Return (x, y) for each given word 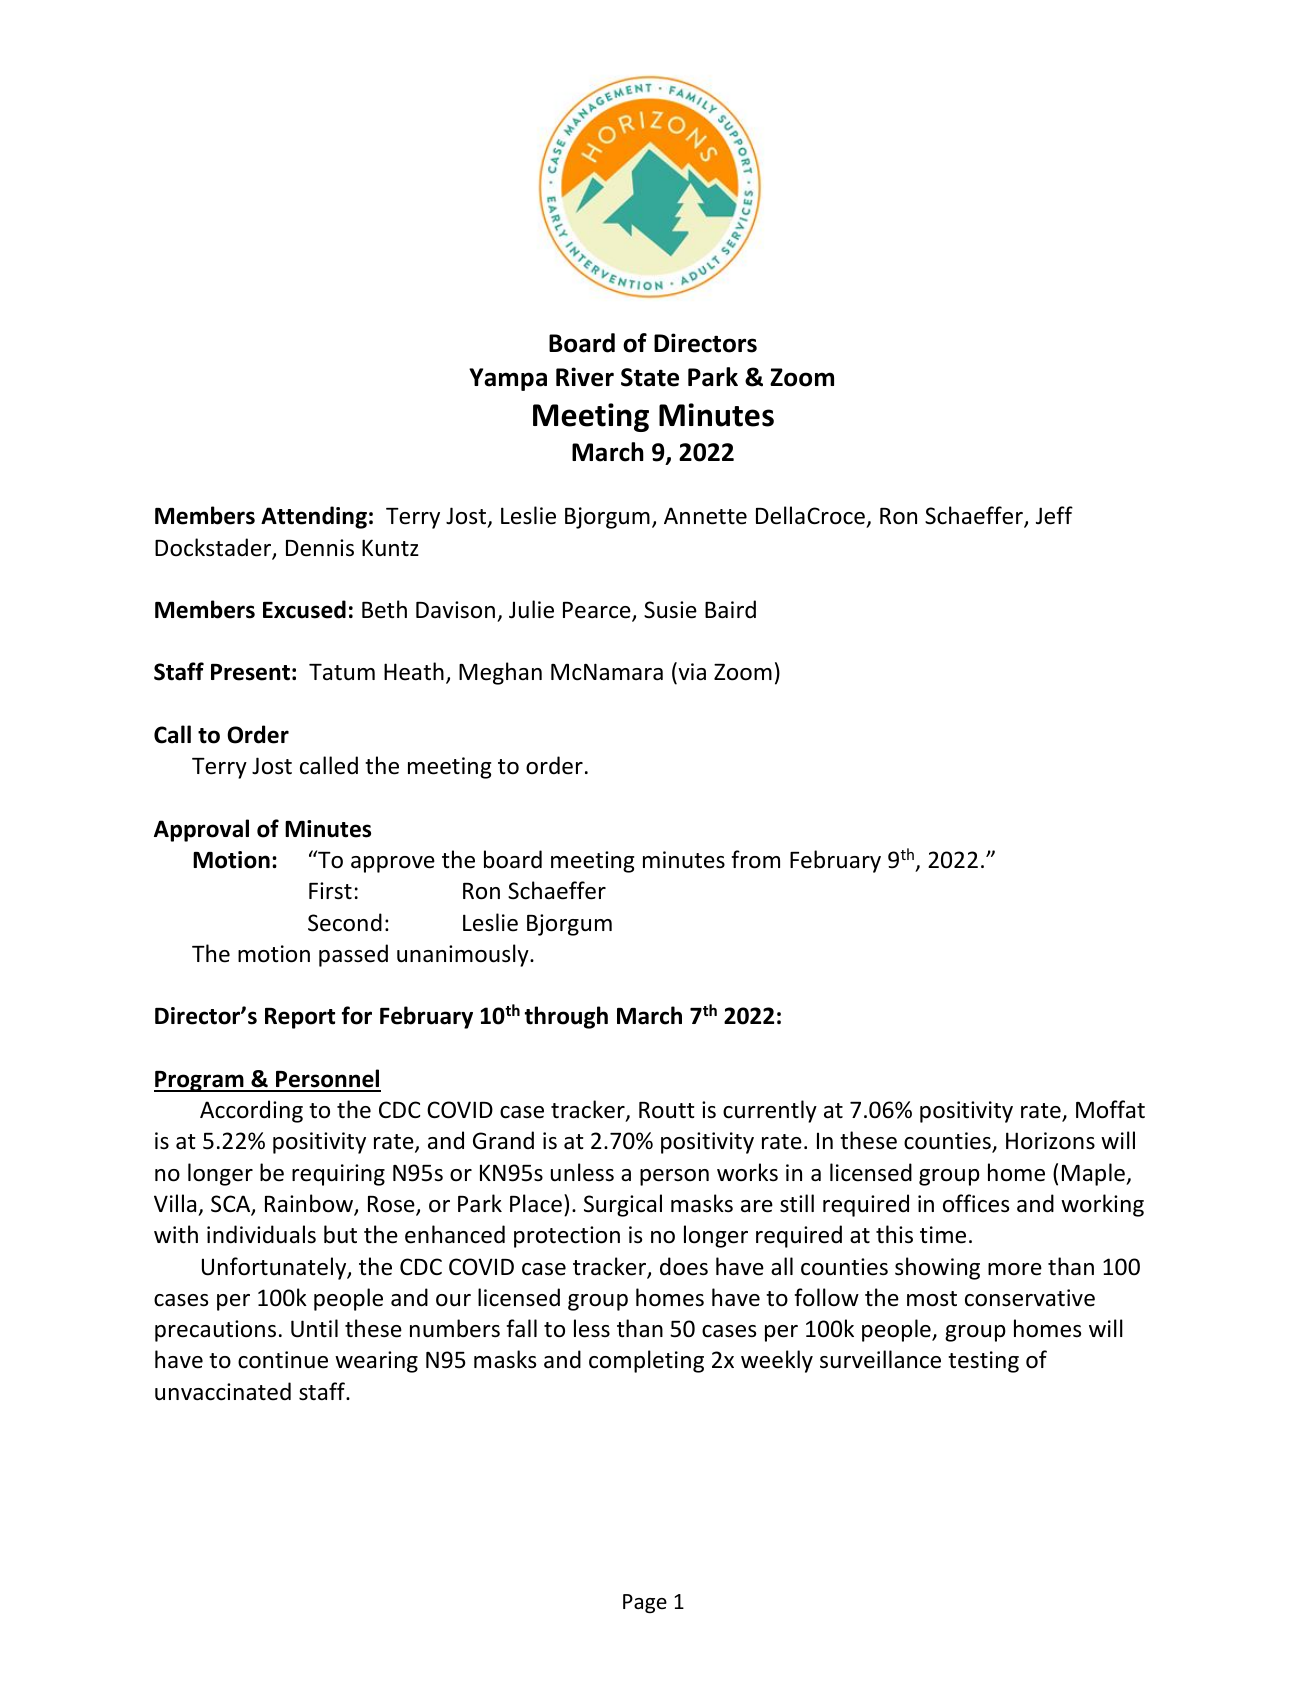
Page (645, 1603)
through (566, 1017)
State (650, 377)
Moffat (1110, 1109)
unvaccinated (223, 1391)
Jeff (1054, 515)
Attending (314, 517)
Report (300, 1018)
